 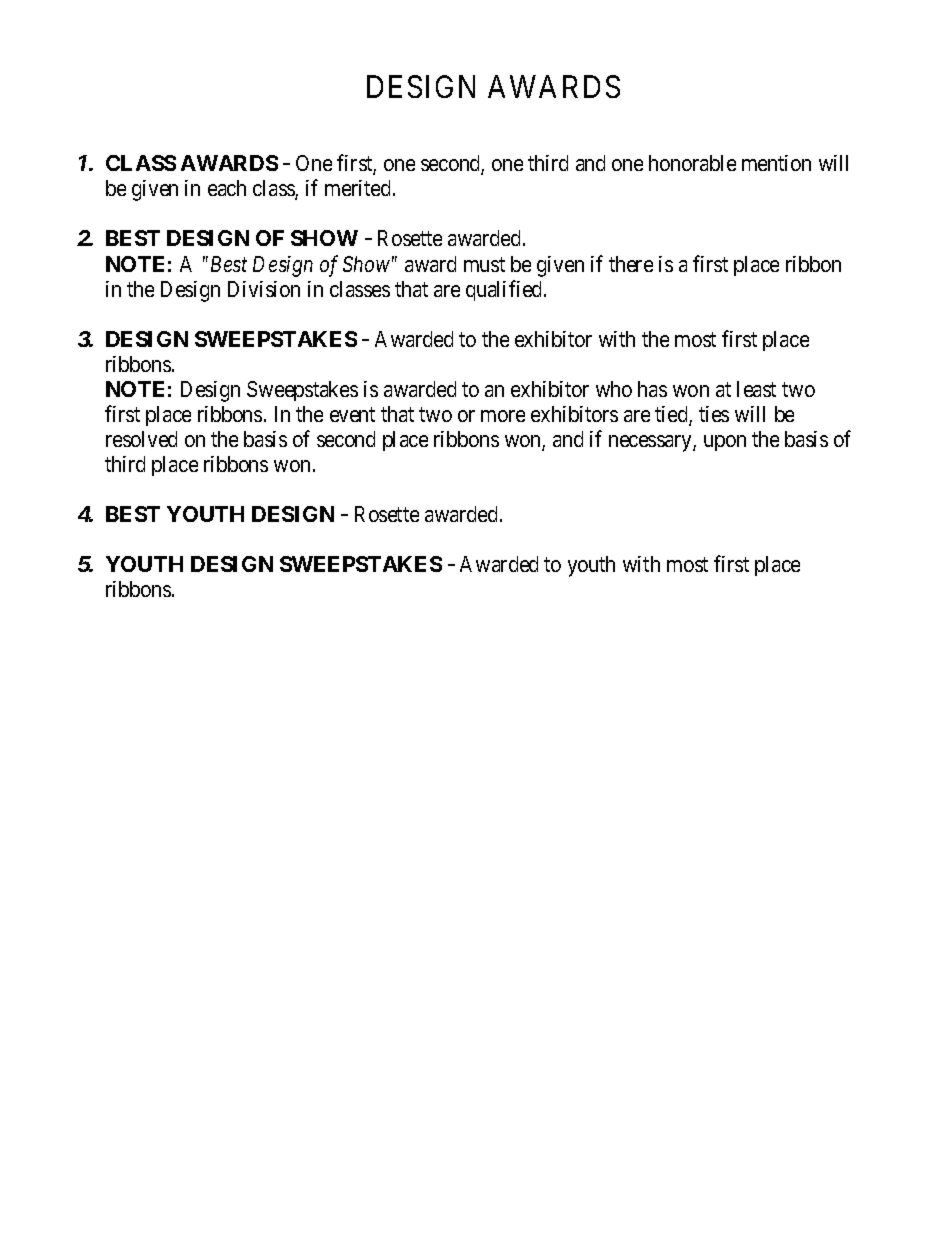 I want to click on there, so click(x=631, y=264).
